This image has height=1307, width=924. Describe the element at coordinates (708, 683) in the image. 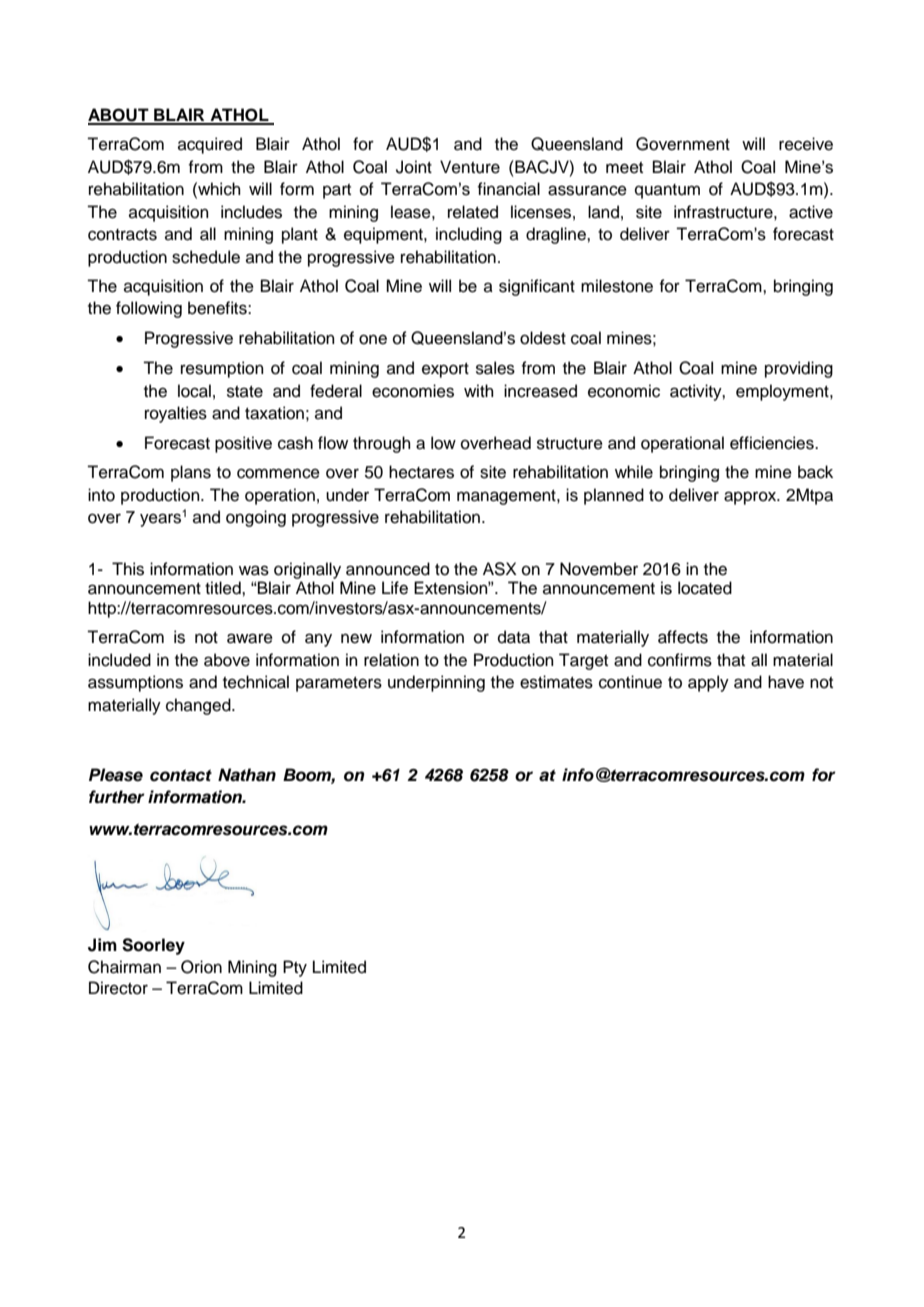

I see `apply` at that location.
